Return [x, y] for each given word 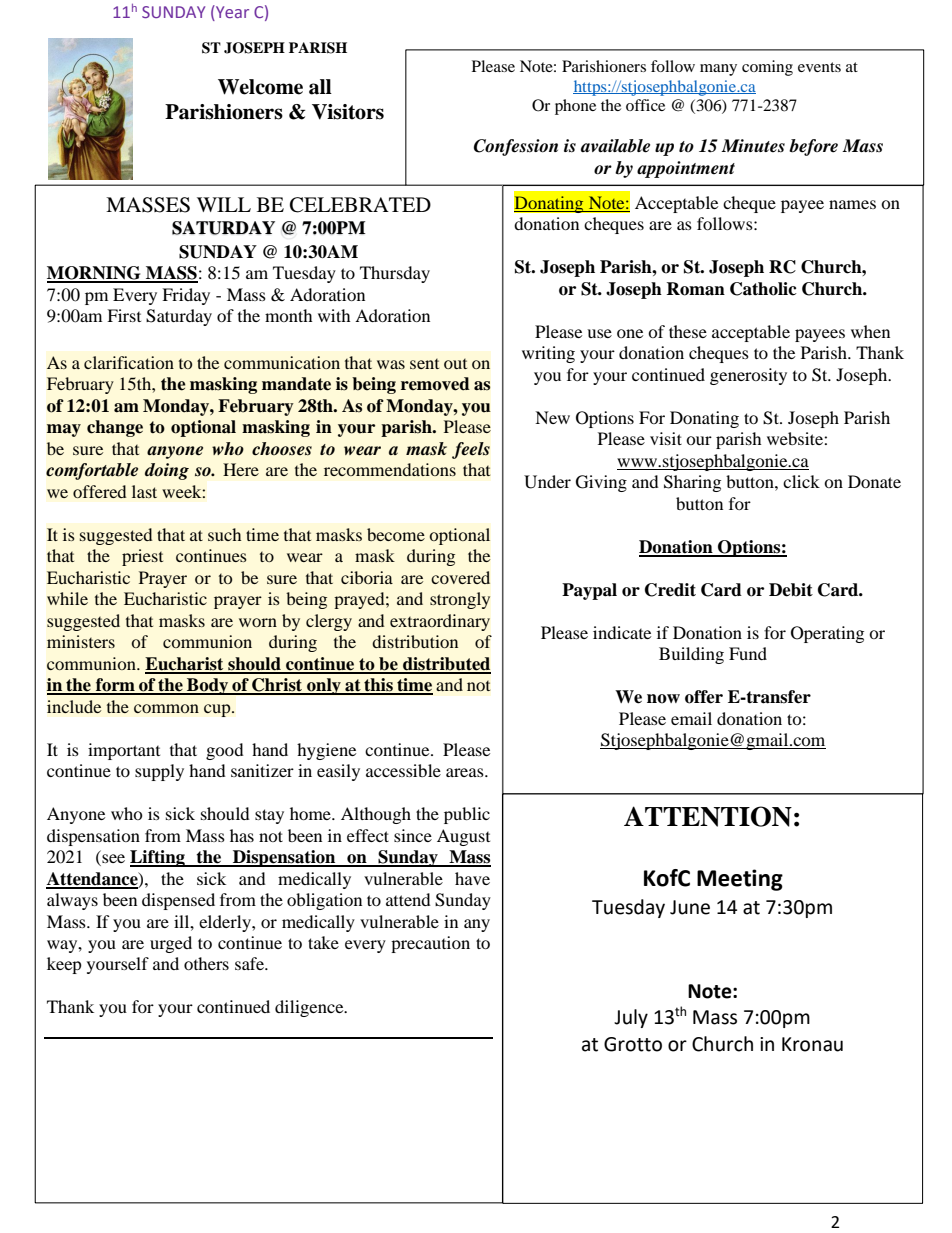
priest [142, 557]
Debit [791, 590]
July [631, 1018]
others [206, 963]
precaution [430, 944]
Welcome [260, 87]
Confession [516, 147]
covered [460, 577]
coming [767, 68]
